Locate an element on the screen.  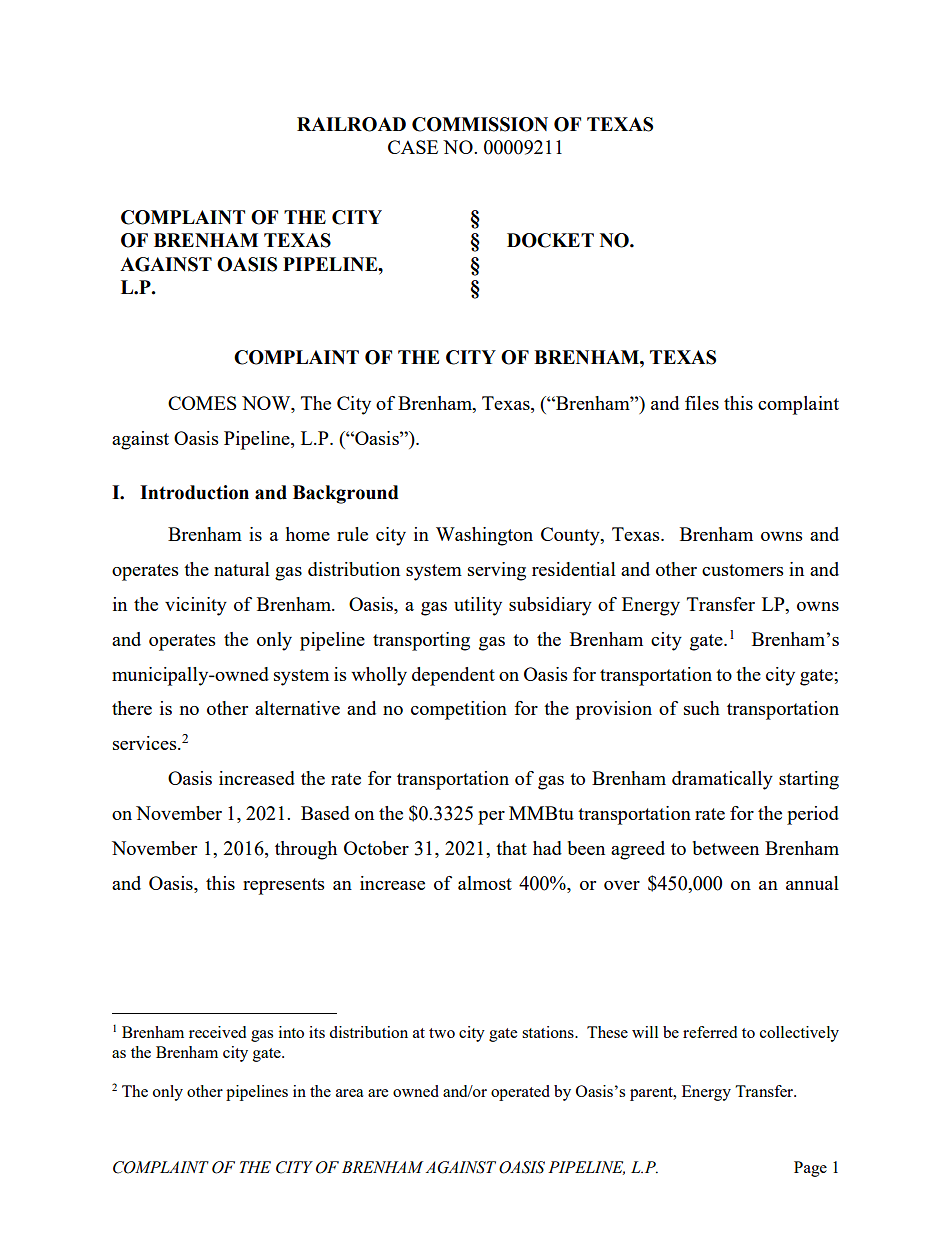
vicinity is located at coordinates (196, 606).
